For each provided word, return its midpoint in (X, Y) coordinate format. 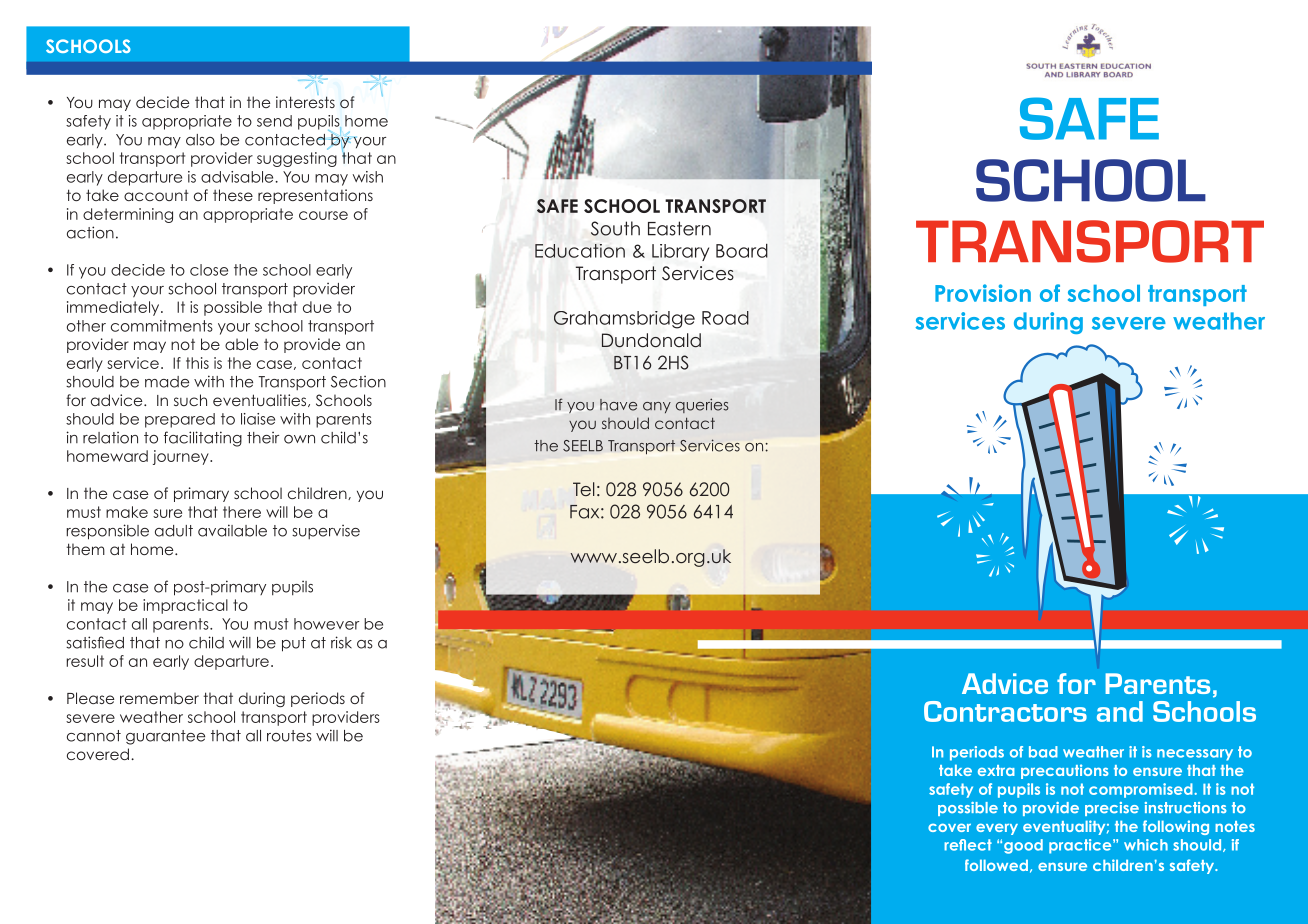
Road (725, 318)
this (197, 363)
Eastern (679, 228)
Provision (983, 293)
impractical (185, 606)
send (274, 121)
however (326, 624)
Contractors (1005, 711)
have (618, 405)
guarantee (165, 737)
